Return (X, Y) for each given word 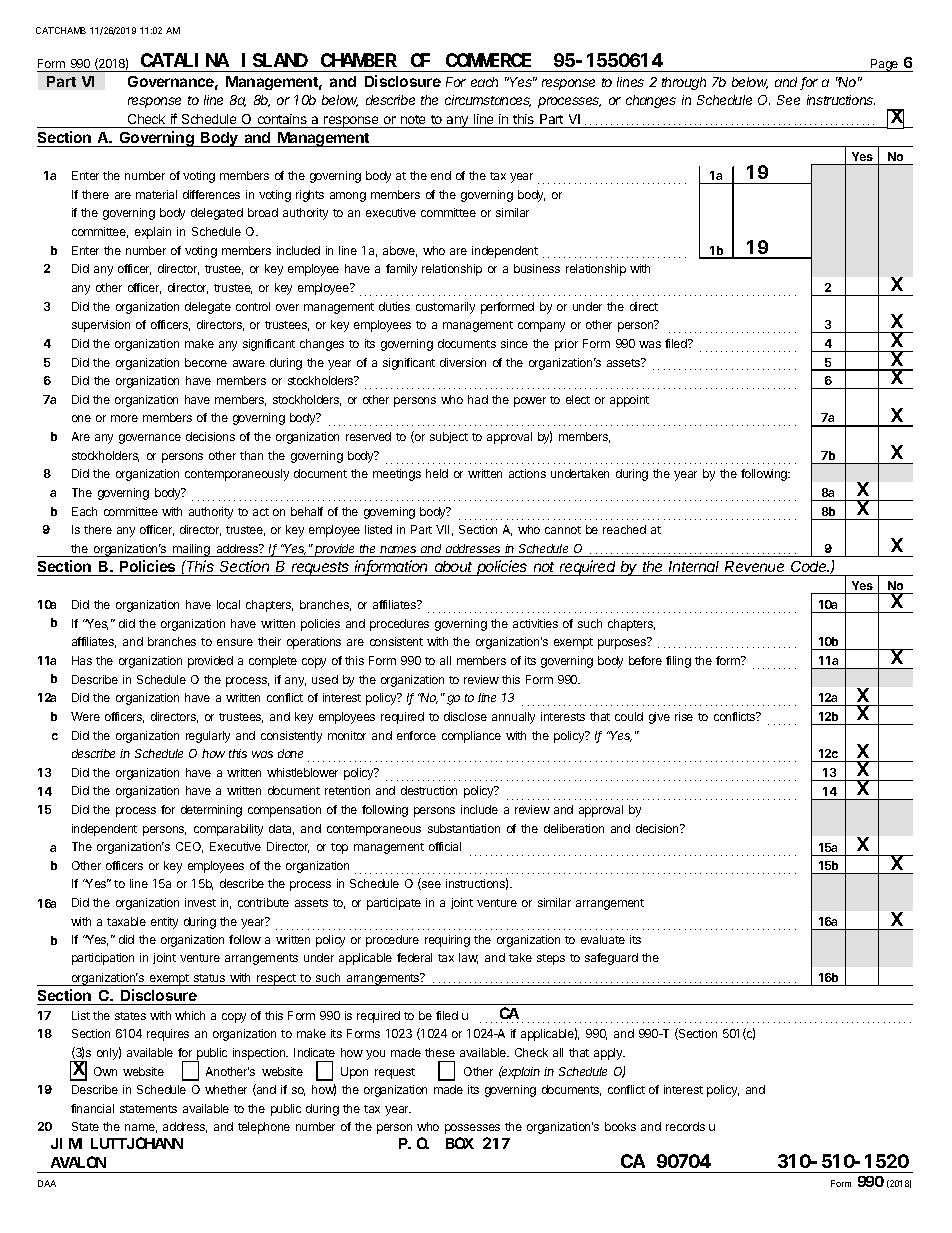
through (684, 83)
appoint (629, 401)
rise (684, 716)
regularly (208, 737)
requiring (447, 941)
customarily (445, 308)
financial (92, 1108)
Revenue (754, 566)
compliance (471, 737)
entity (164, 923)
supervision (101, 326)
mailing (191, 550)
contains (282, 119)
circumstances (488, 101)
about (453, 566)
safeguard (611, 959)
